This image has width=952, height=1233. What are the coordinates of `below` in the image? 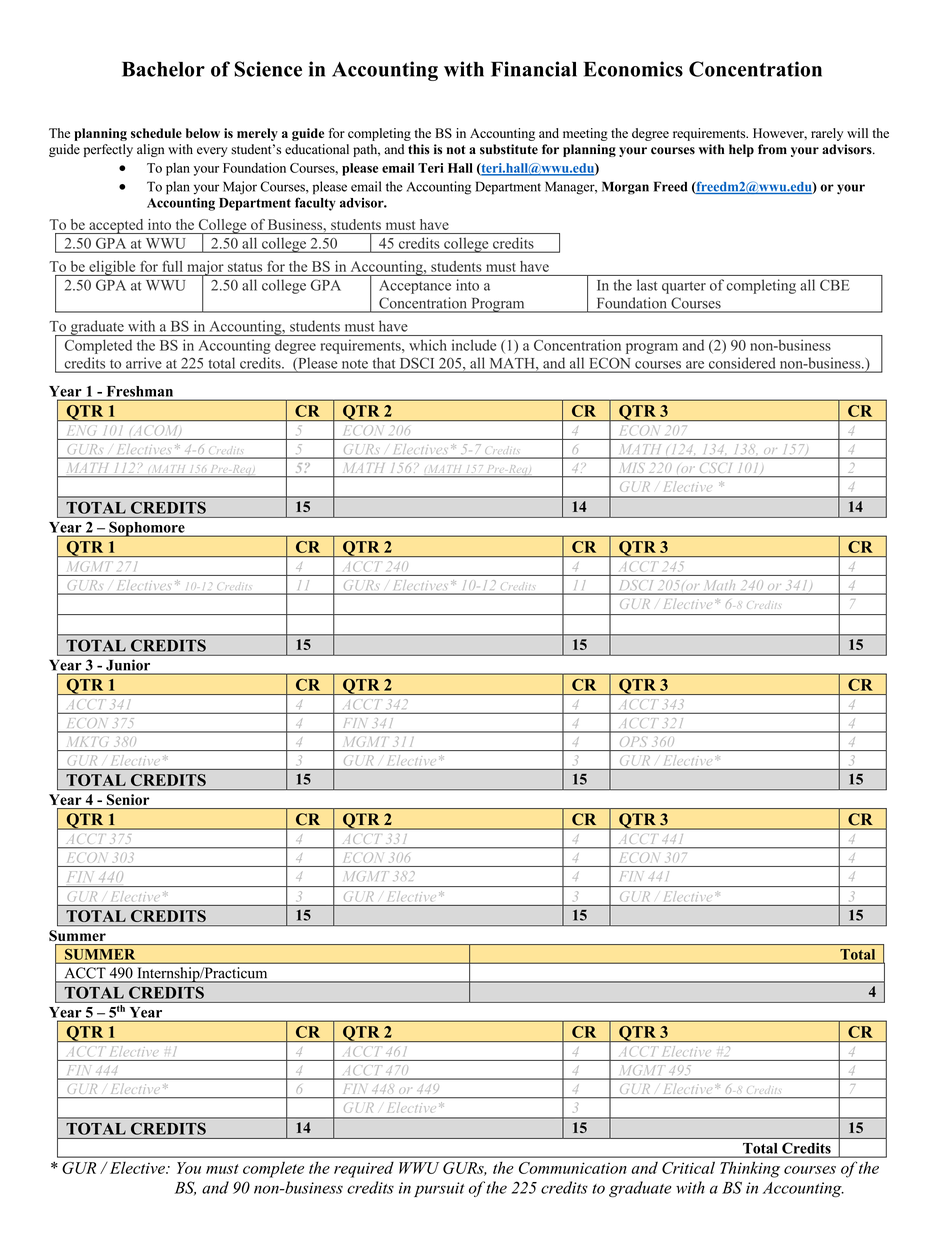 It's located at (203, 133).
